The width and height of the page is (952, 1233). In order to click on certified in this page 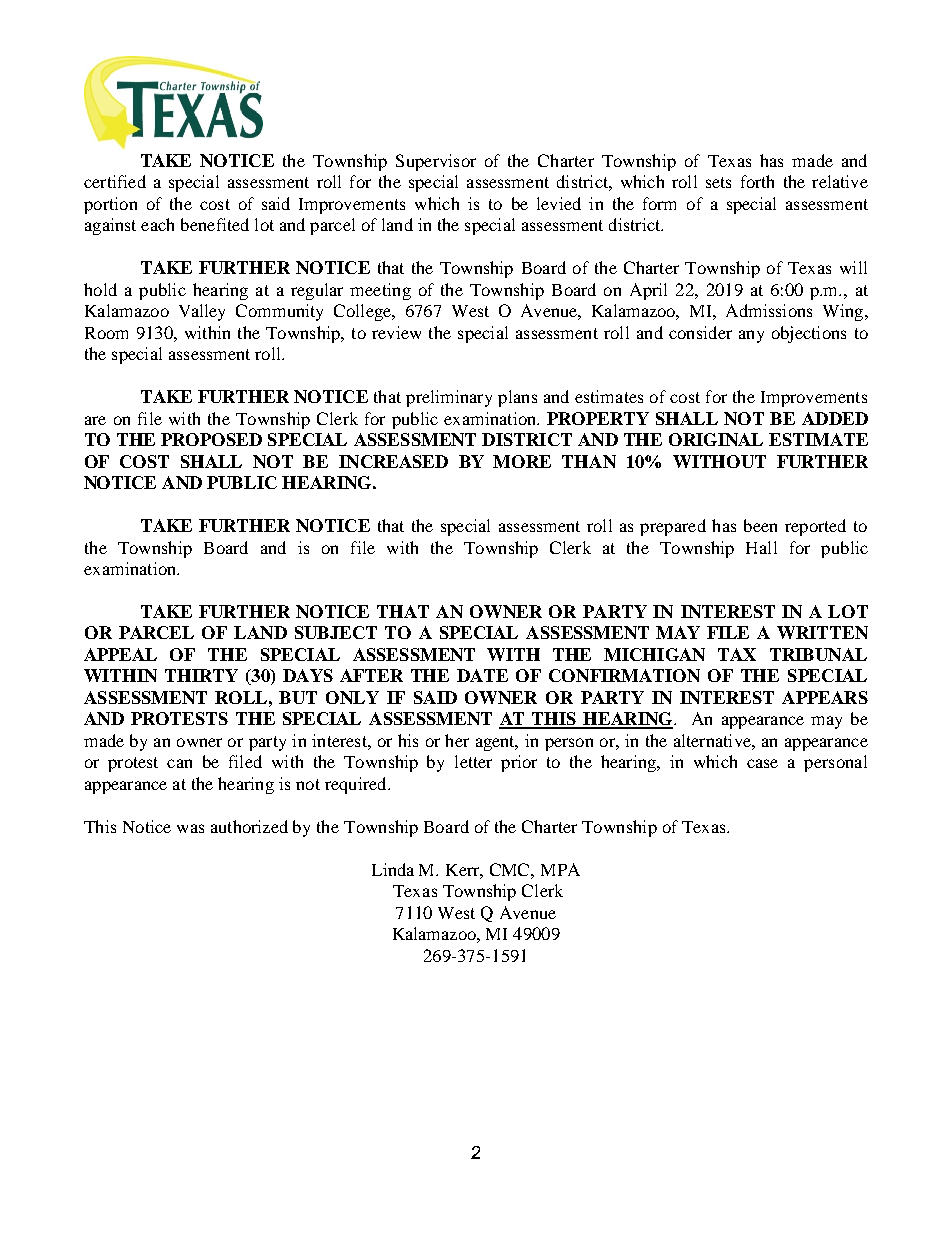, I will do `click(115, 181)`.
